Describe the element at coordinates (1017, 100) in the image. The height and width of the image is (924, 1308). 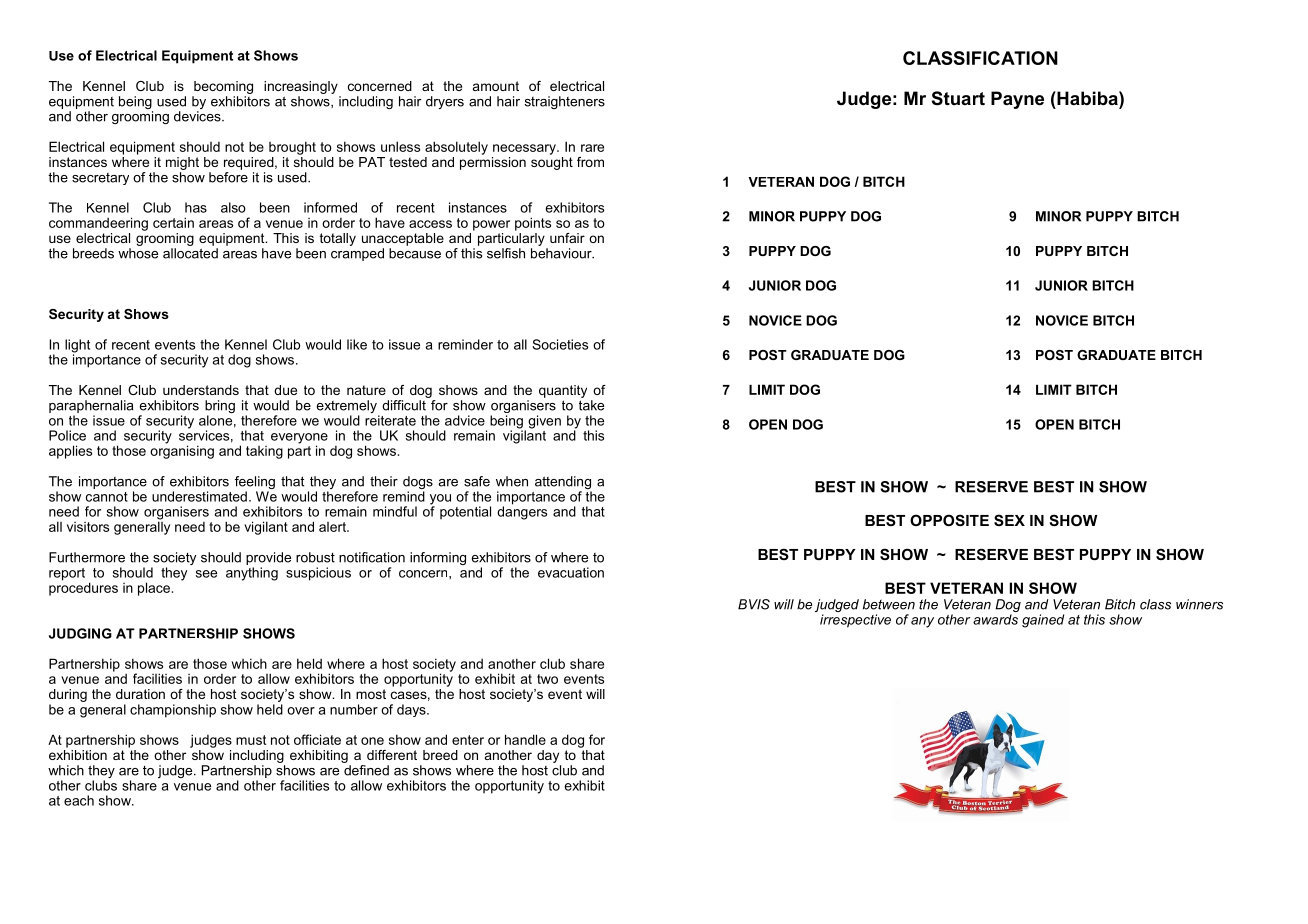
I see `Payne` at that location.
